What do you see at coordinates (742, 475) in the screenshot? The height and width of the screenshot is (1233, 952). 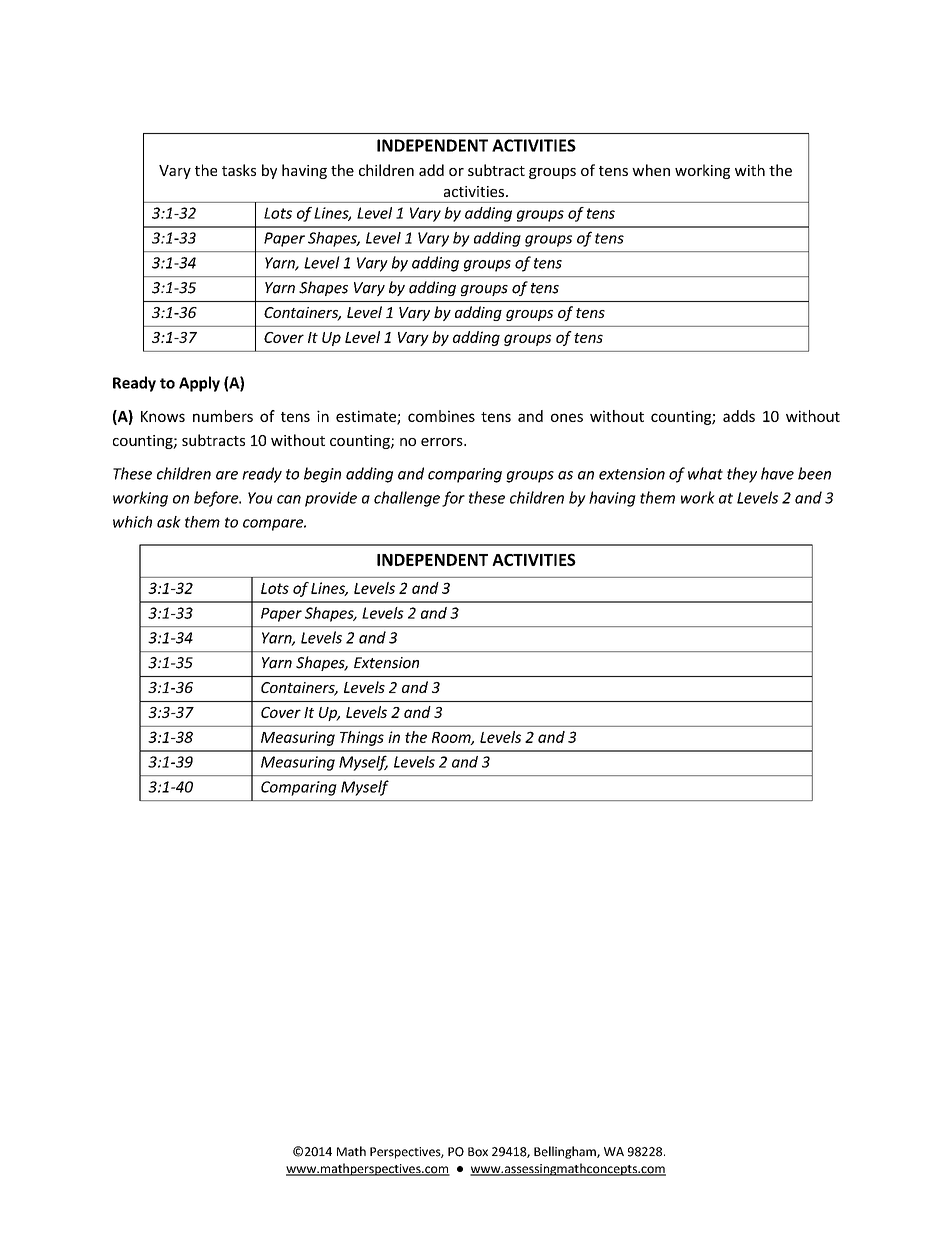 I see `they` at bounding box center [742, 475].
